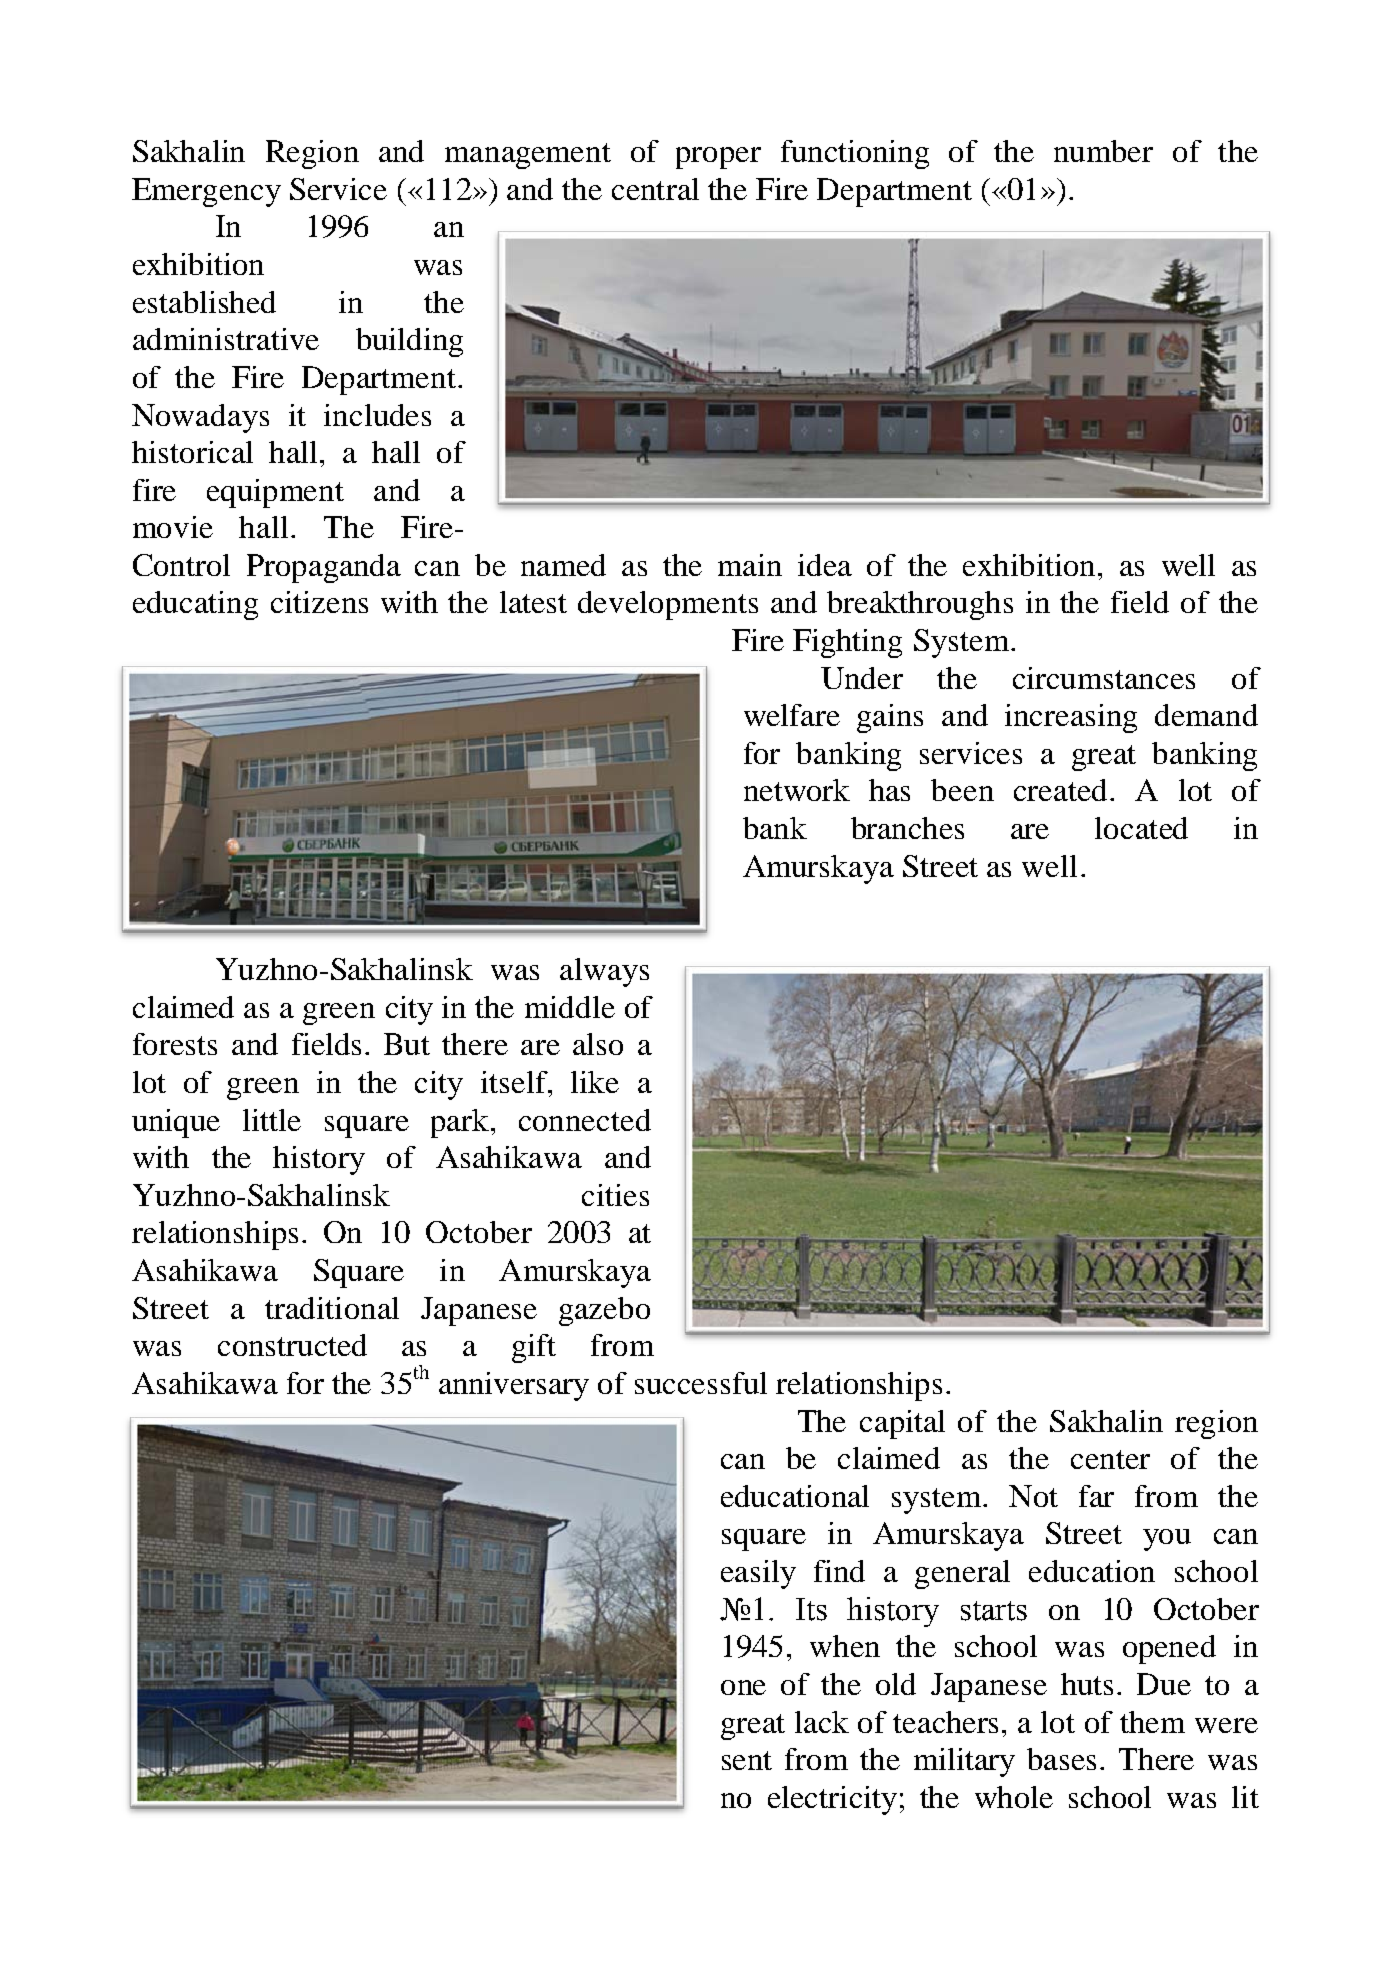 This page has height=1967, width=1391. I want to click on cities, so click(615, 1195).
